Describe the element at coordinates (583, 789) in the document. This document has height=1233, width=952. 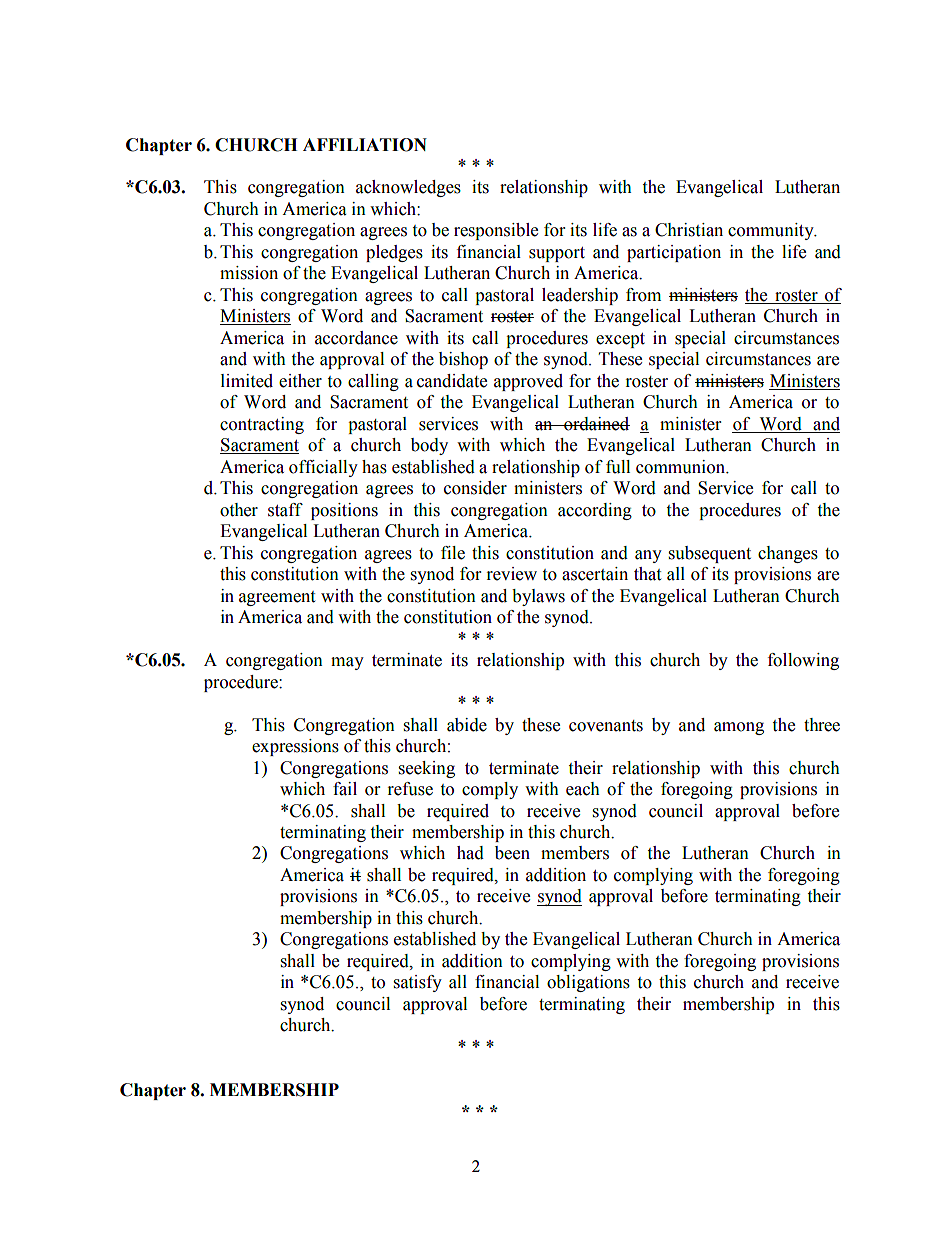
I see `each` at that location.
